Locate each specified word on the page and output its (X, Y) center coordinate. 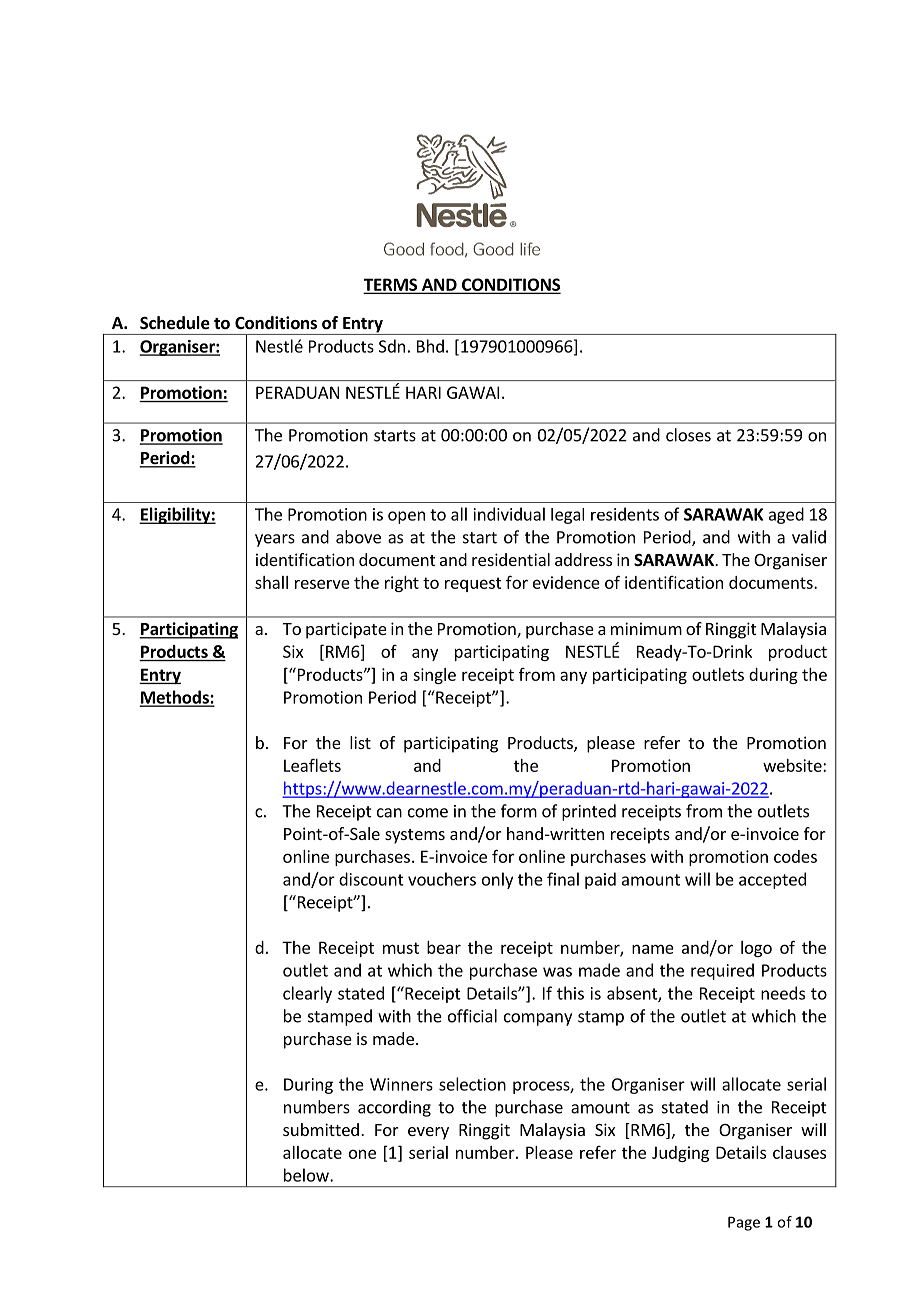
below (307, 1175)
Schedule (175, 323)
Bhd (430, 346)
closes (688, 435)
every (428, 1133)
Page (744, 1223)
